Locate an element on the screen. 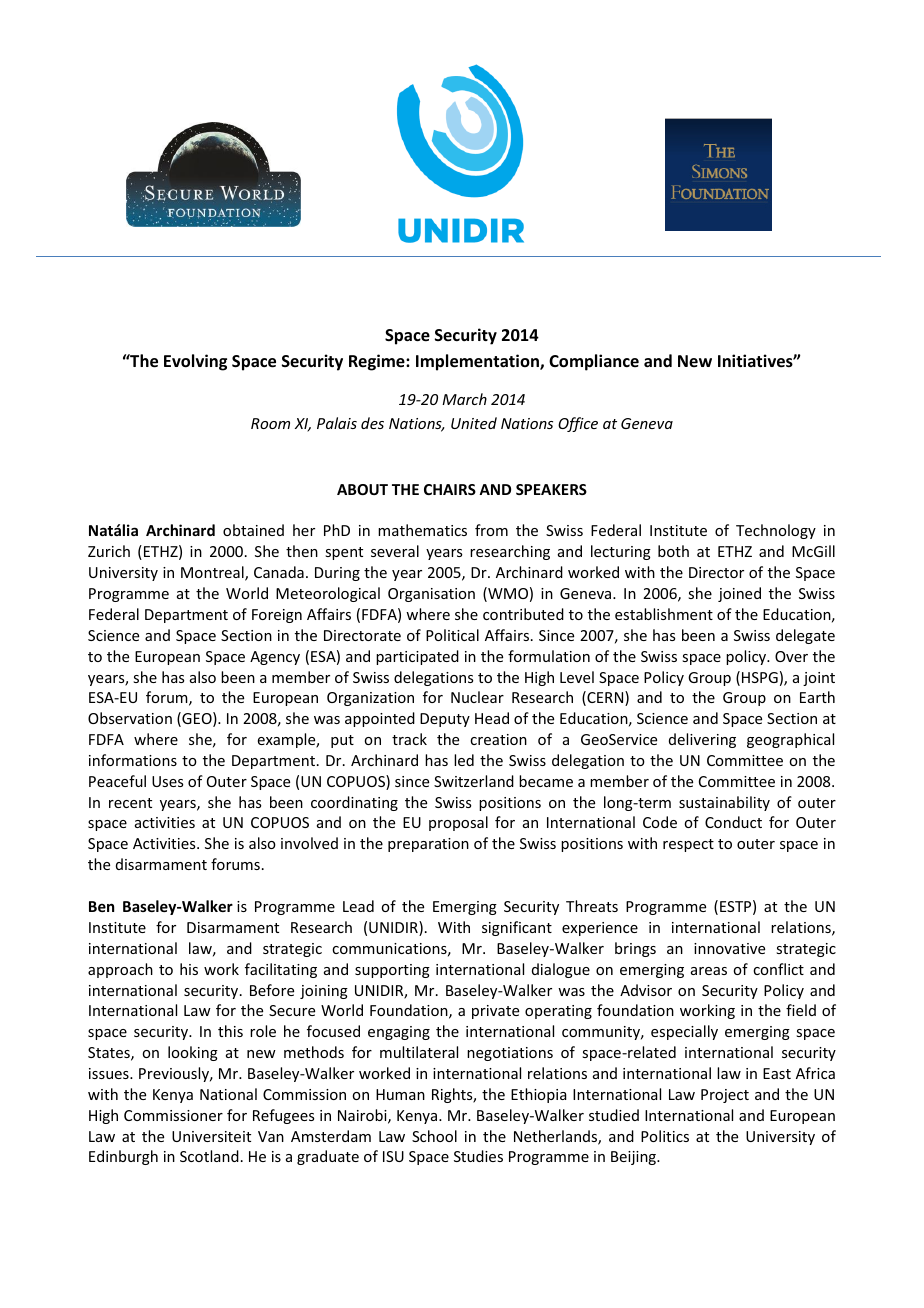 The image size is (924, 1308). Politics is located at coordinates (665, 1136).
